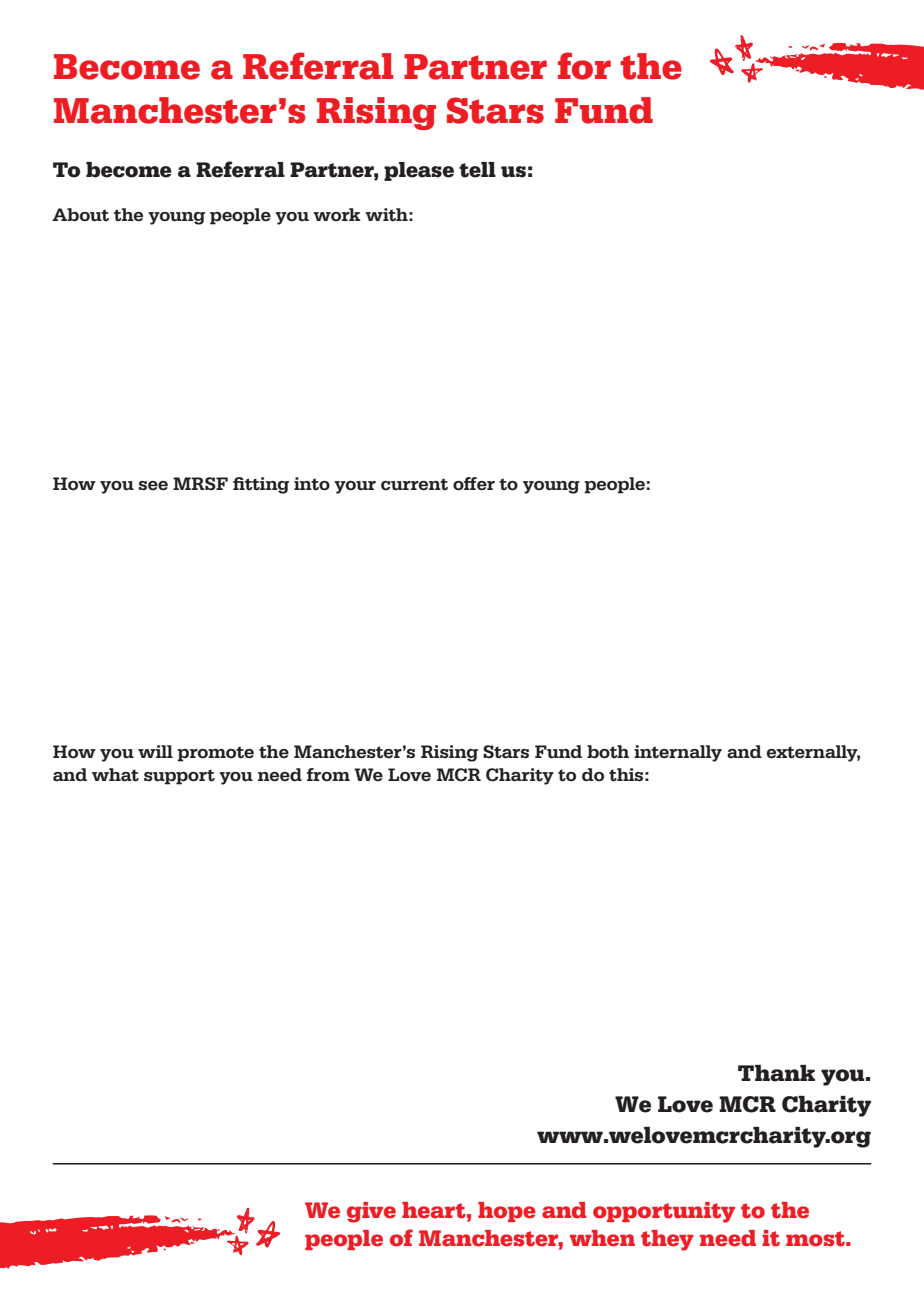  Describe the element at coordinates (153, 486) in the screenshot. I see `see` at that location.
